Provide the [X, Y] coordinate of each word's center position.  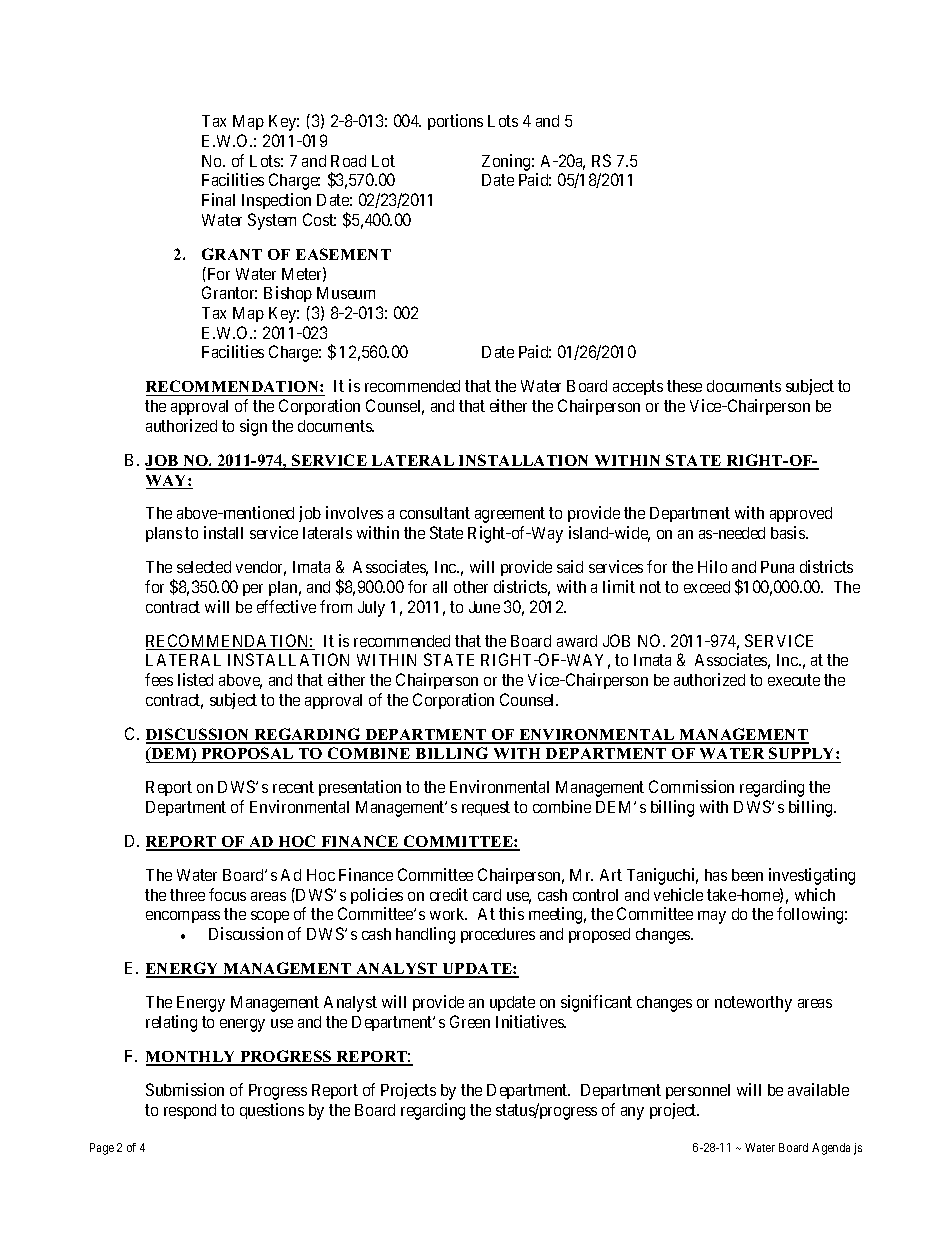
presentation [360, 788]
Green [470, 1021]
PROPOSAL [247, 755]
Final [218, 199]
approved [801, 514]
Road [348, 161]
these [684, 386]
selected [204, 567]
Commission [691, 786]
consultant [435, 513]
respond [190, 1111]
